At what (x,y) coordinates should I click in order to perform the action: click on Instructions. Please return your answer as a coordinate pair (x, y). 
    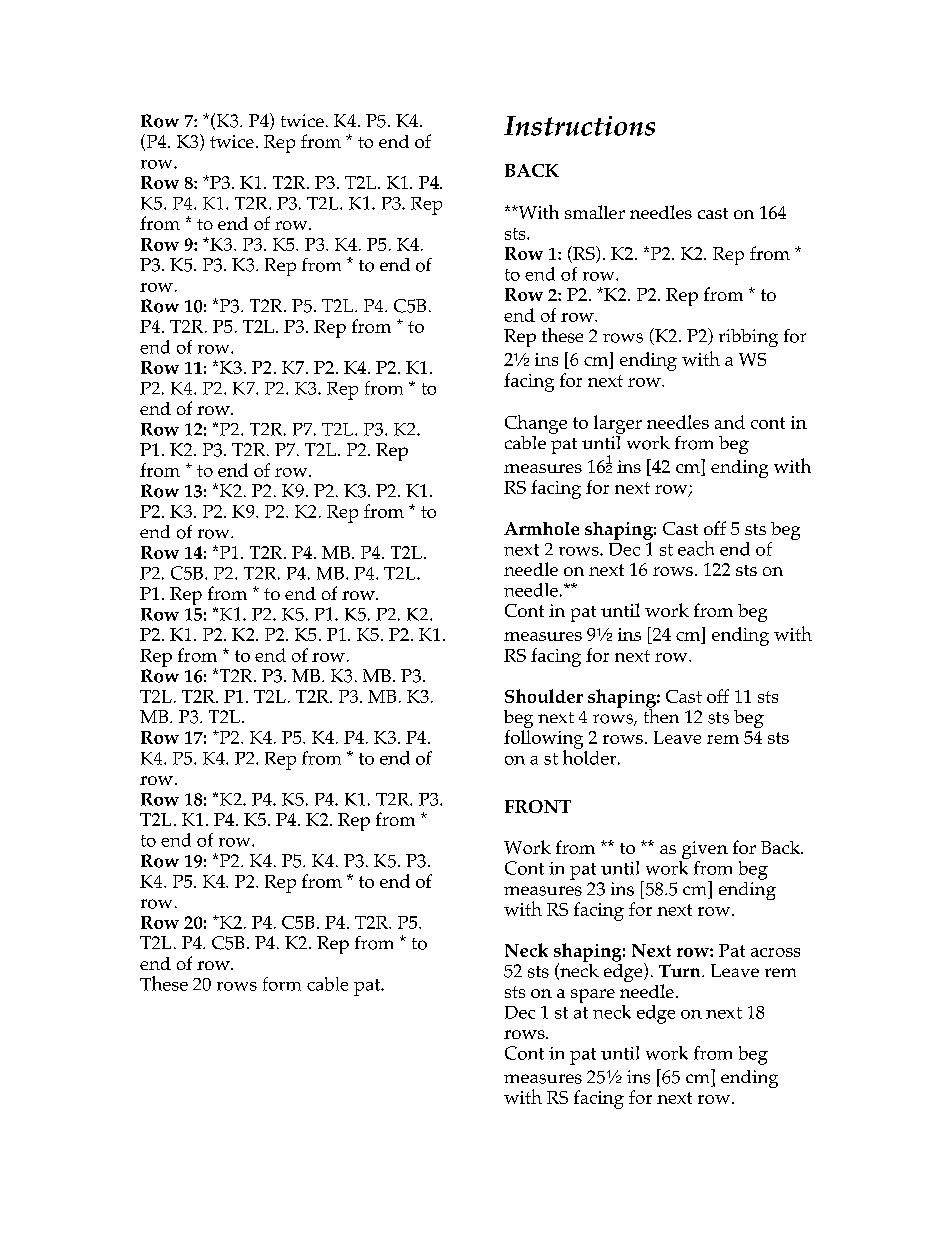
    Looking at the image, I should click on (579, 126).
